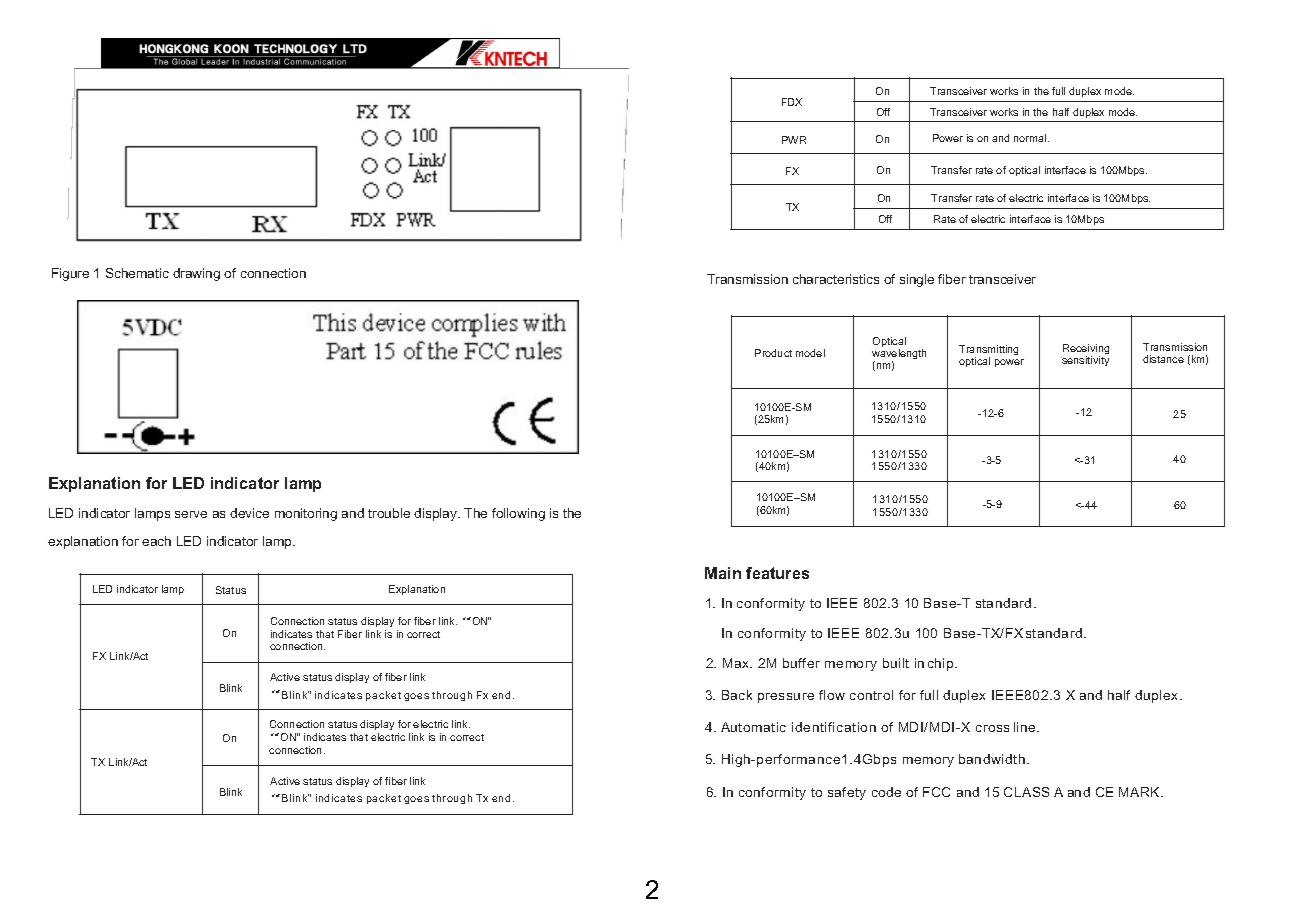  What do you see at coordinates (137, 273) in the image?
I see `Schematic` at bounding box center [137, 273].
